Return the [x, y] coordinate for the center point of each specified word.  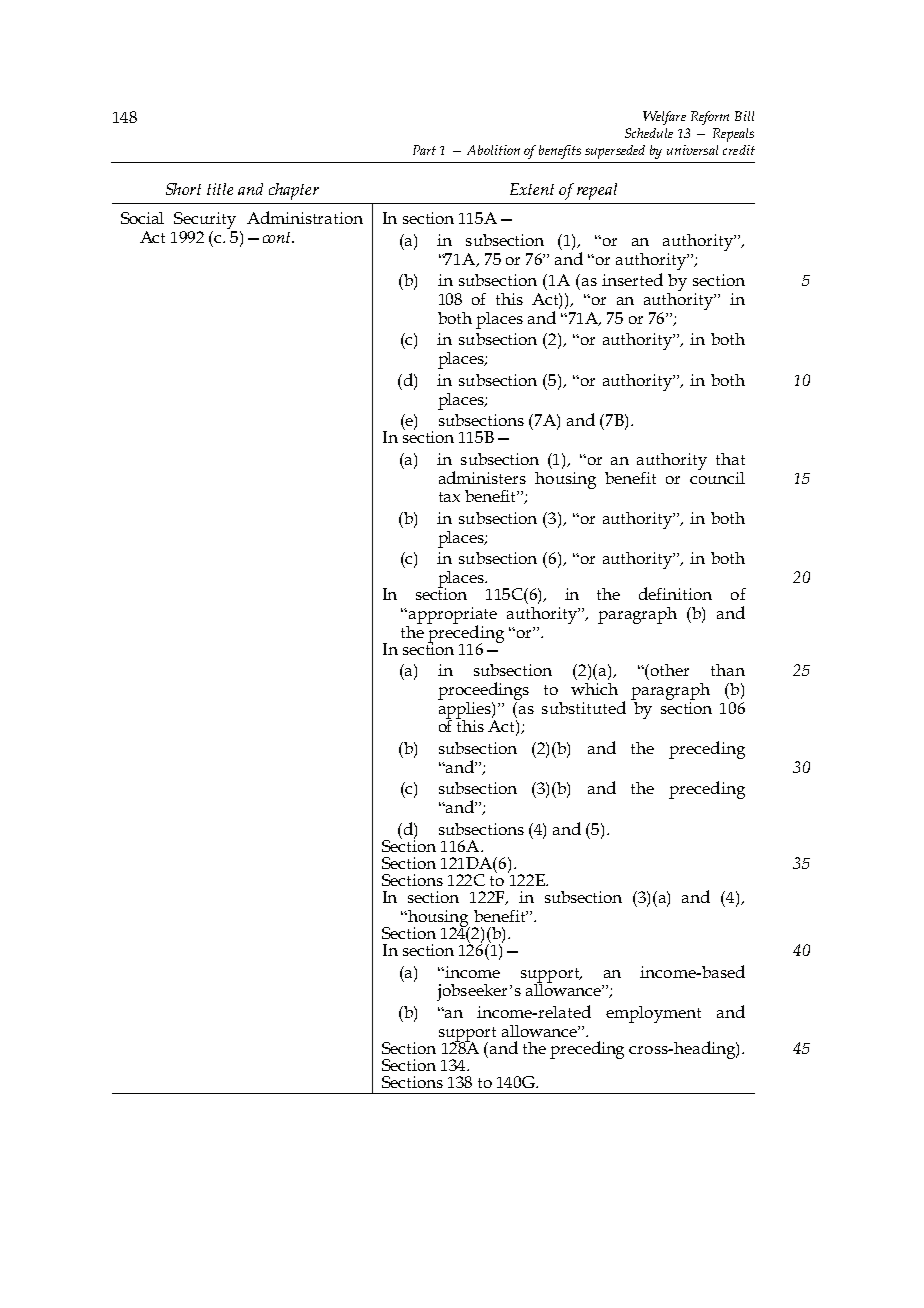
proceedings [483, 691]
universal [692, 150]
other [670, 670]
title [220, 189]
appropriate [451, 616]
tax [449, 497]
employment [653, 1014]
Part [424, 150]
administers [482, 477]
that [730, 459]
